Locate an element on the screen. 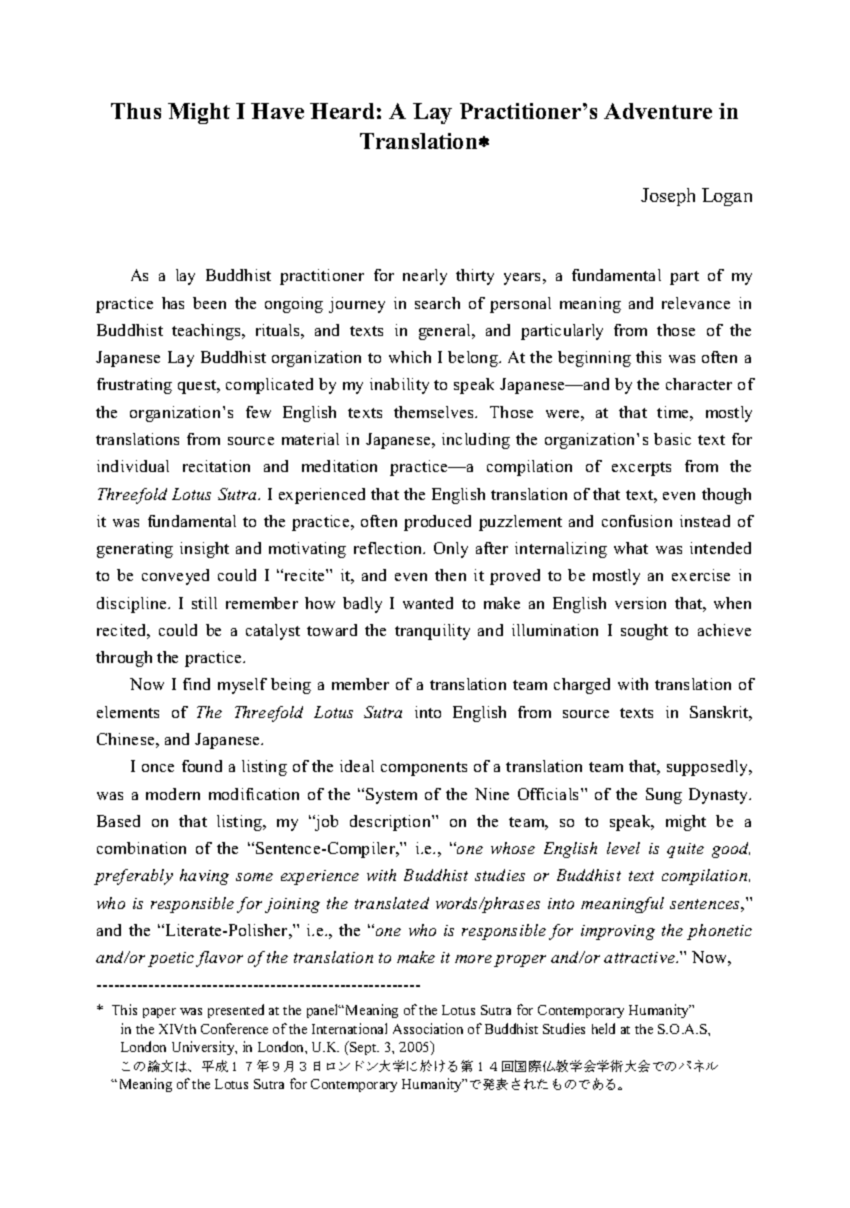 The height and width of the screenshot is (1208, 850). version is located at coordinates (640, 603).
